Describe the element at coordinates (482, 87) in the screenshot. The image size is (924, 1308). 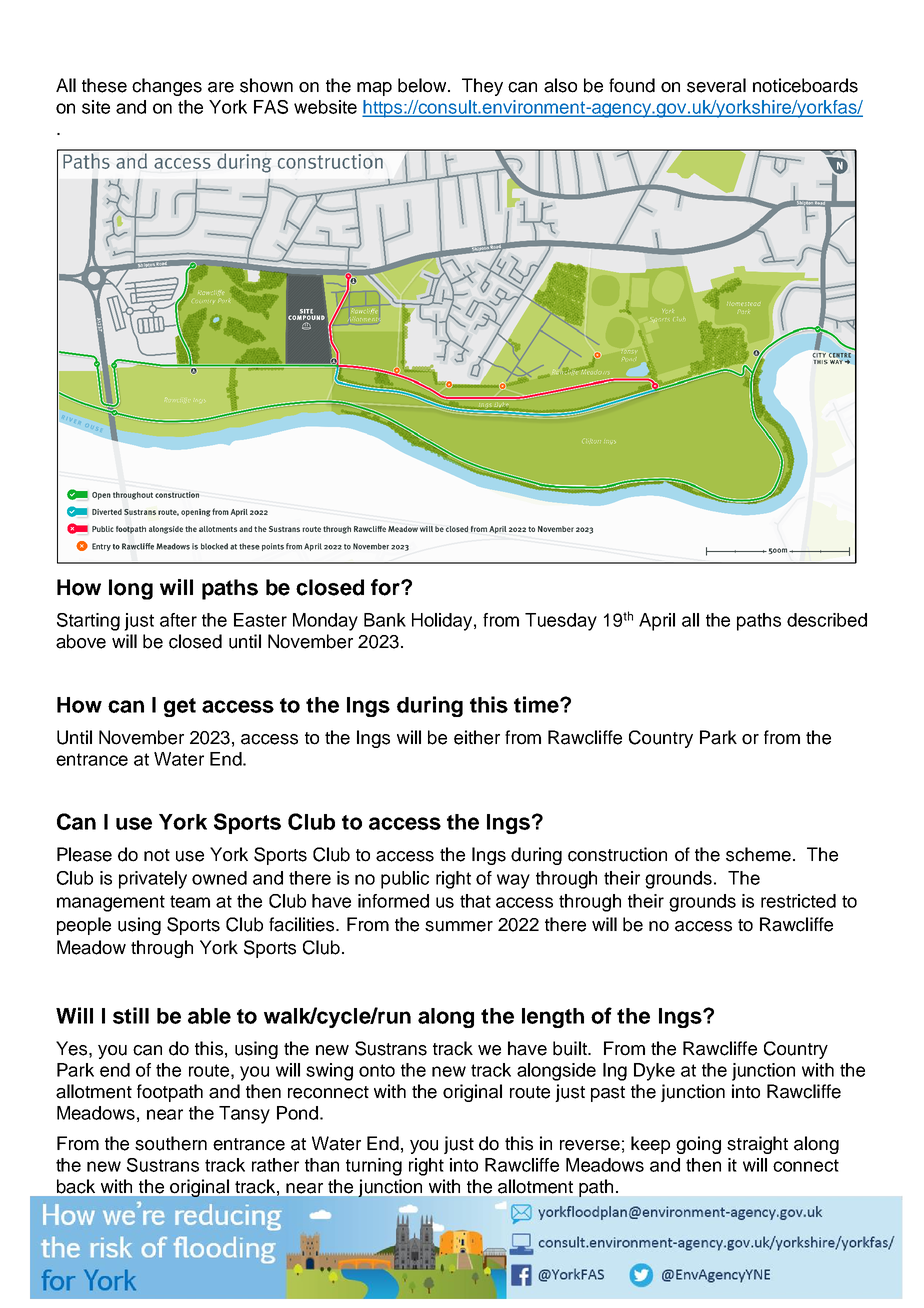
I see `They` at that location.
